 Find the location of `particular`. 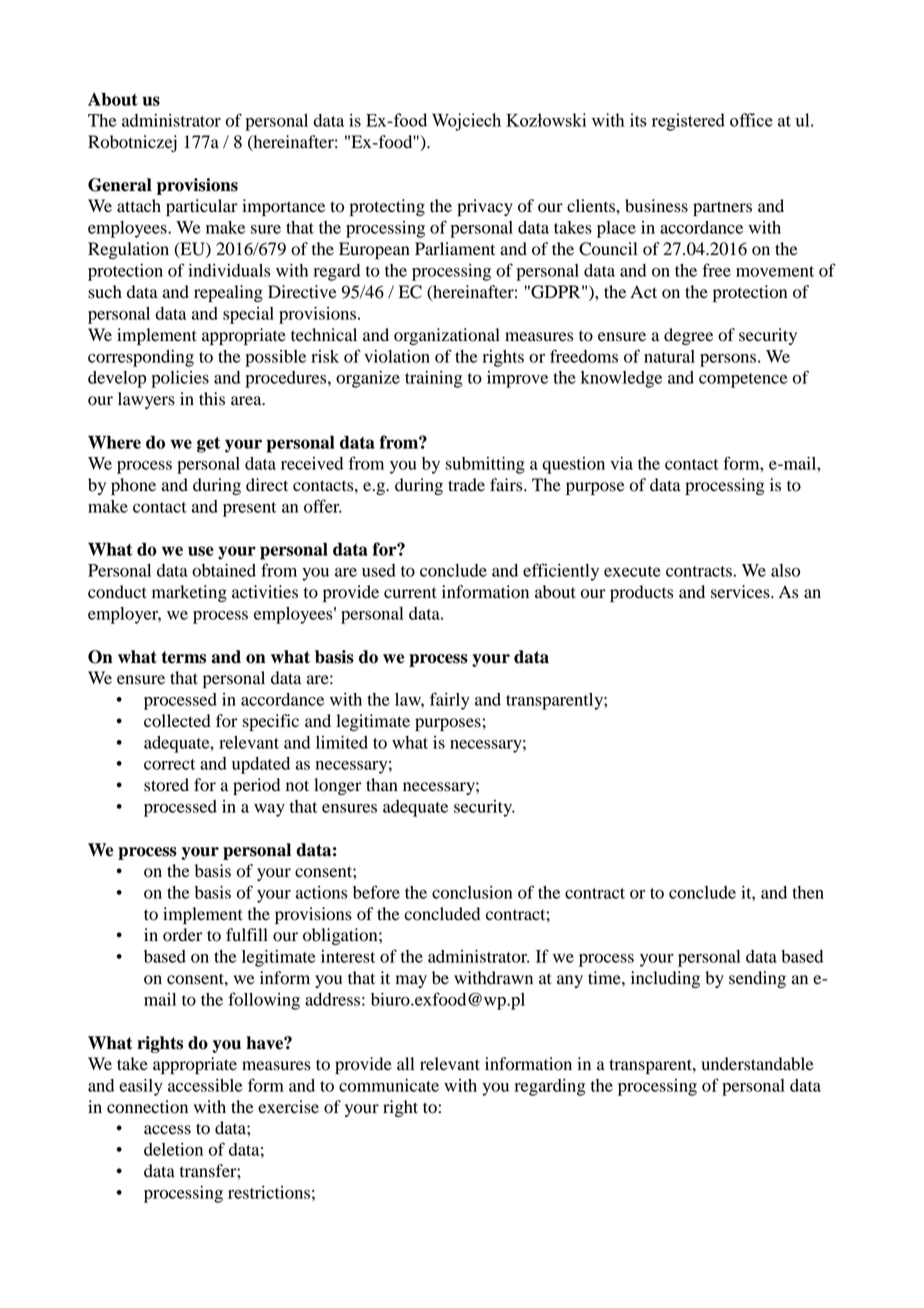

particular is located at coordinates (202, 207).
